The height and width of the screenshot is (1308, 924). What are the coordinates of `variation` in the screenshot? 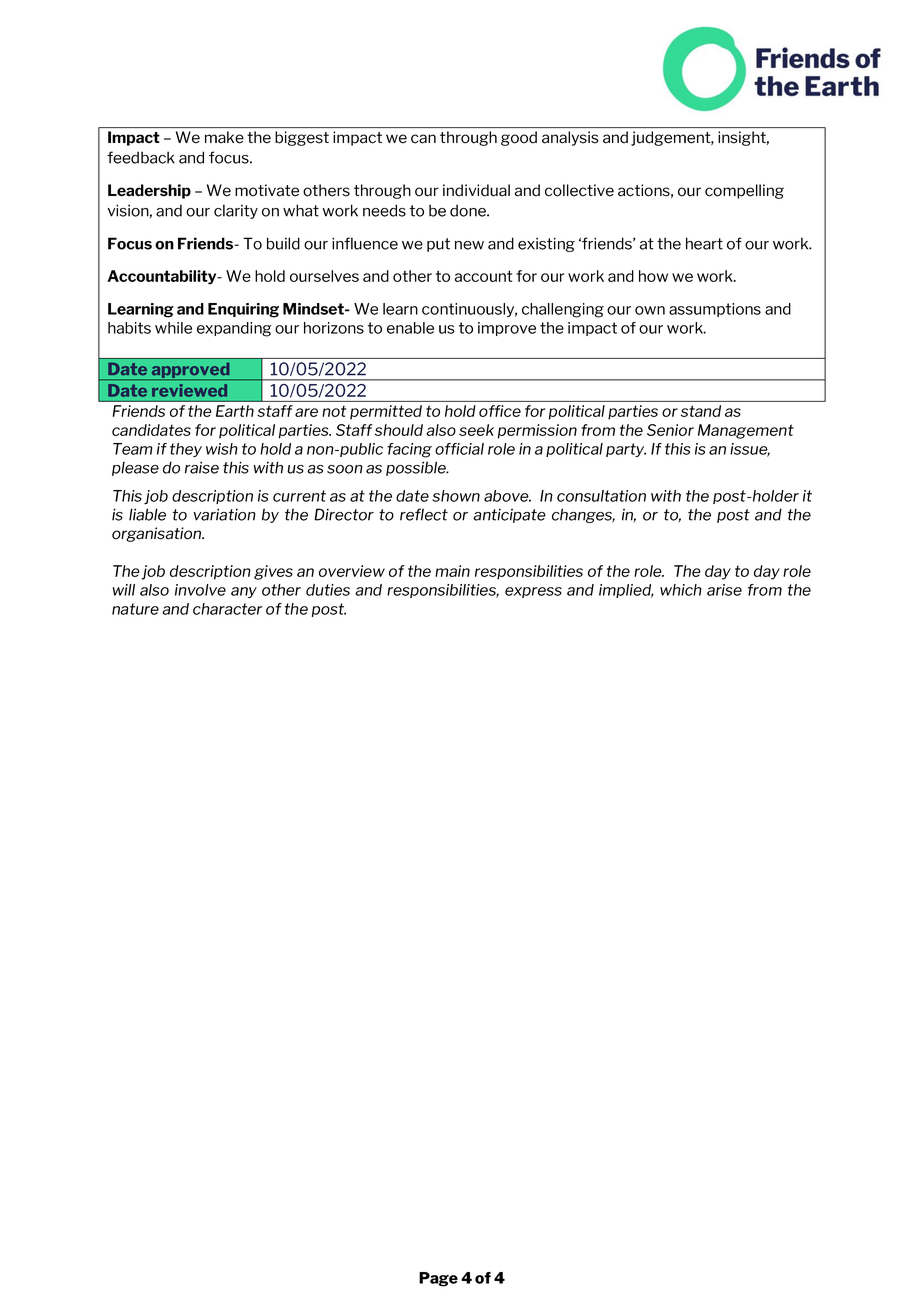 It's located at (225, 514).
